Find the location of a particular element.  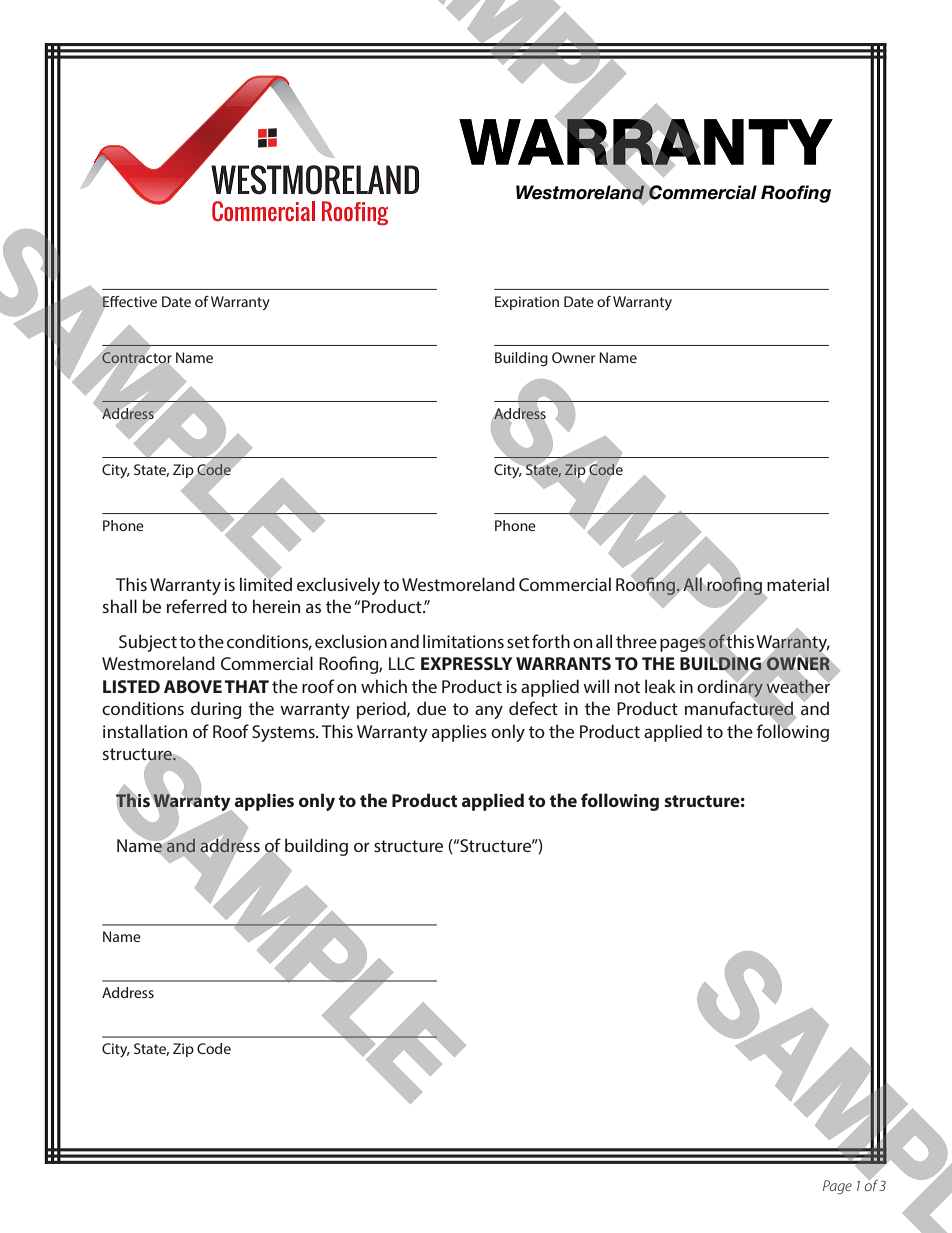

exclusively is located at coordinates (338, 586).
